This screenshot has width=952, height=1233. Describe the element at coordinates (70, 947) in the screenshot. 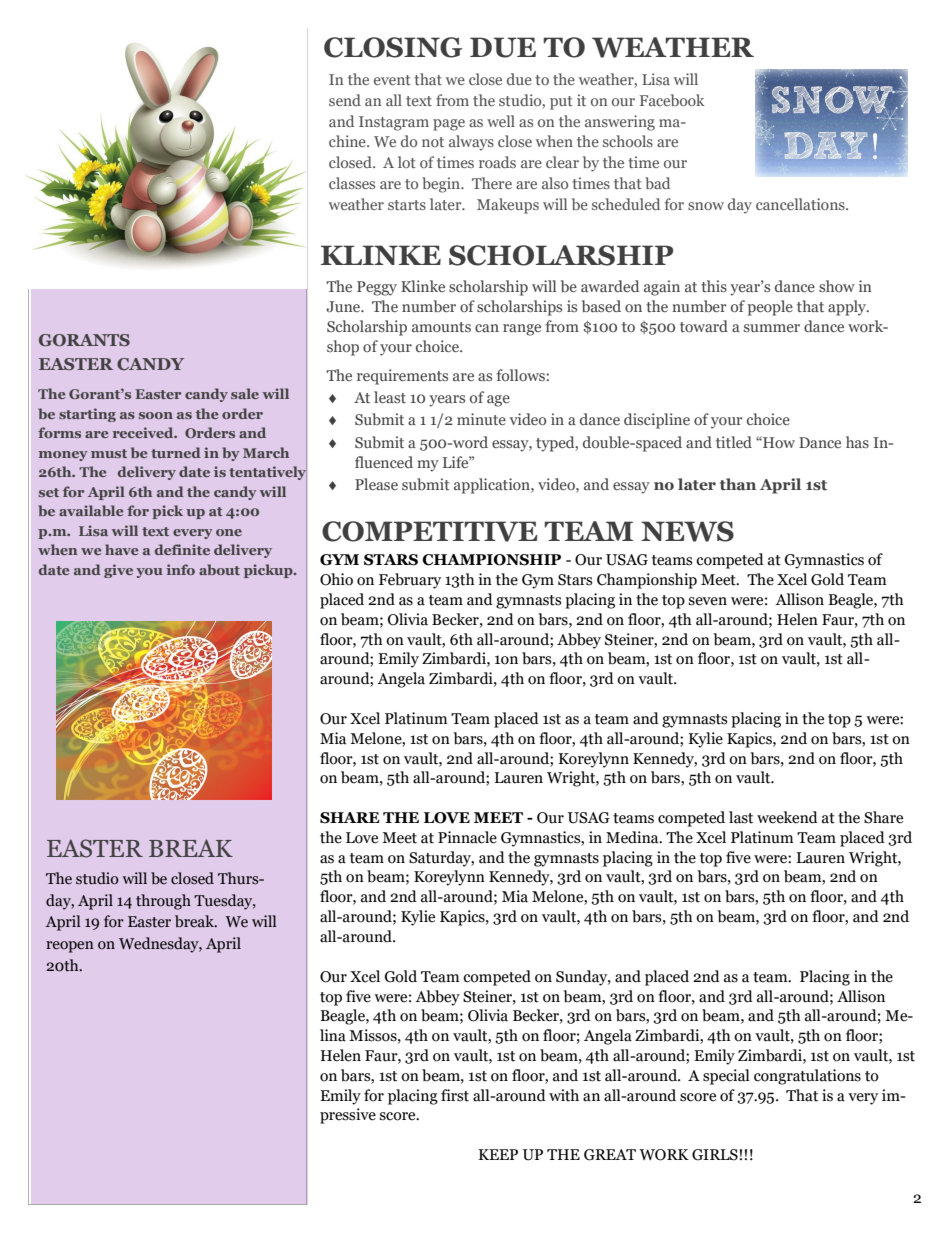

I see `reopen` at that location.
